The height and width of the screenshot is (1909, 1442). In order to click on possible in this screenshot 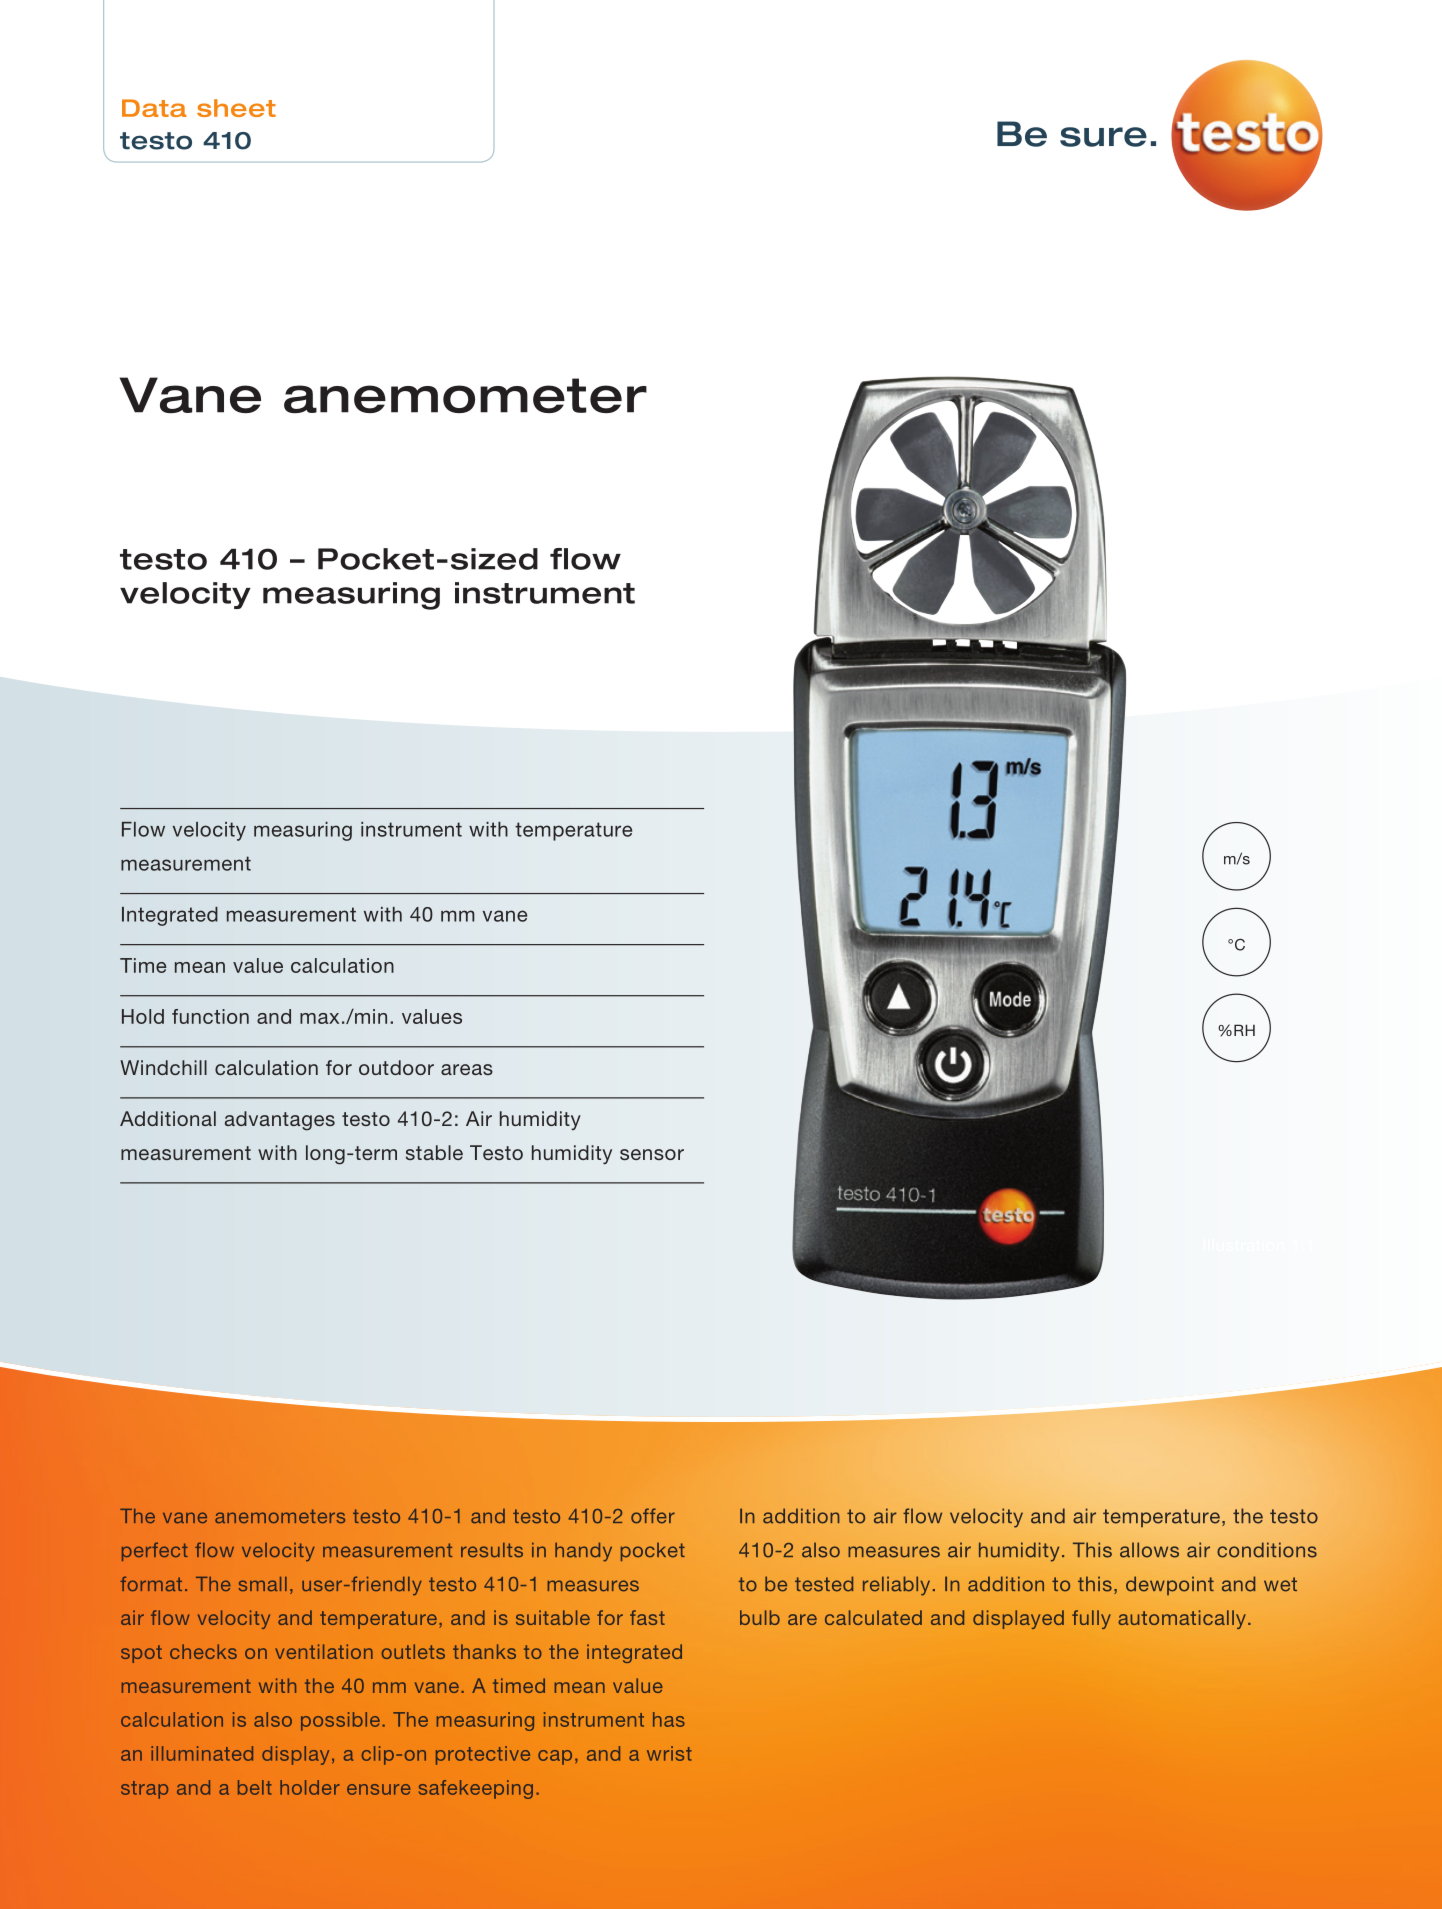, I will do `click(340, 1721)`.
